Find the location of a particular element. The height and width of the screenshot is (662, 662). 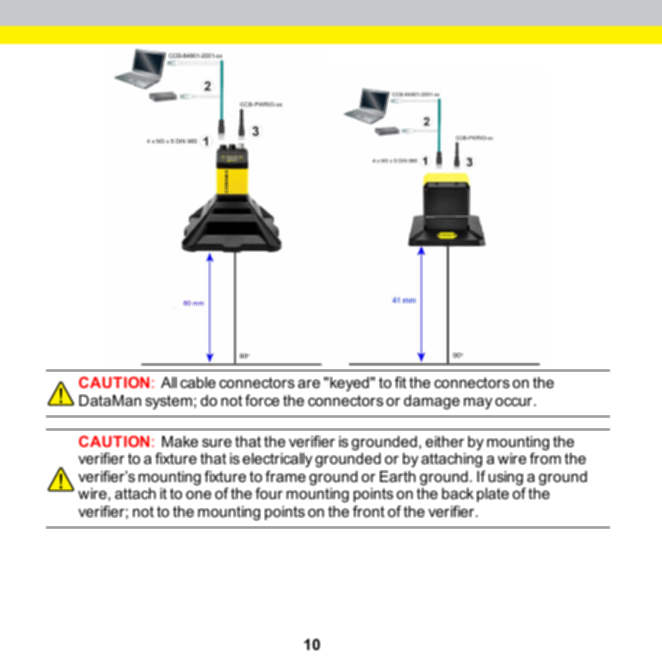

plate is located at coordinates (493, 495).
